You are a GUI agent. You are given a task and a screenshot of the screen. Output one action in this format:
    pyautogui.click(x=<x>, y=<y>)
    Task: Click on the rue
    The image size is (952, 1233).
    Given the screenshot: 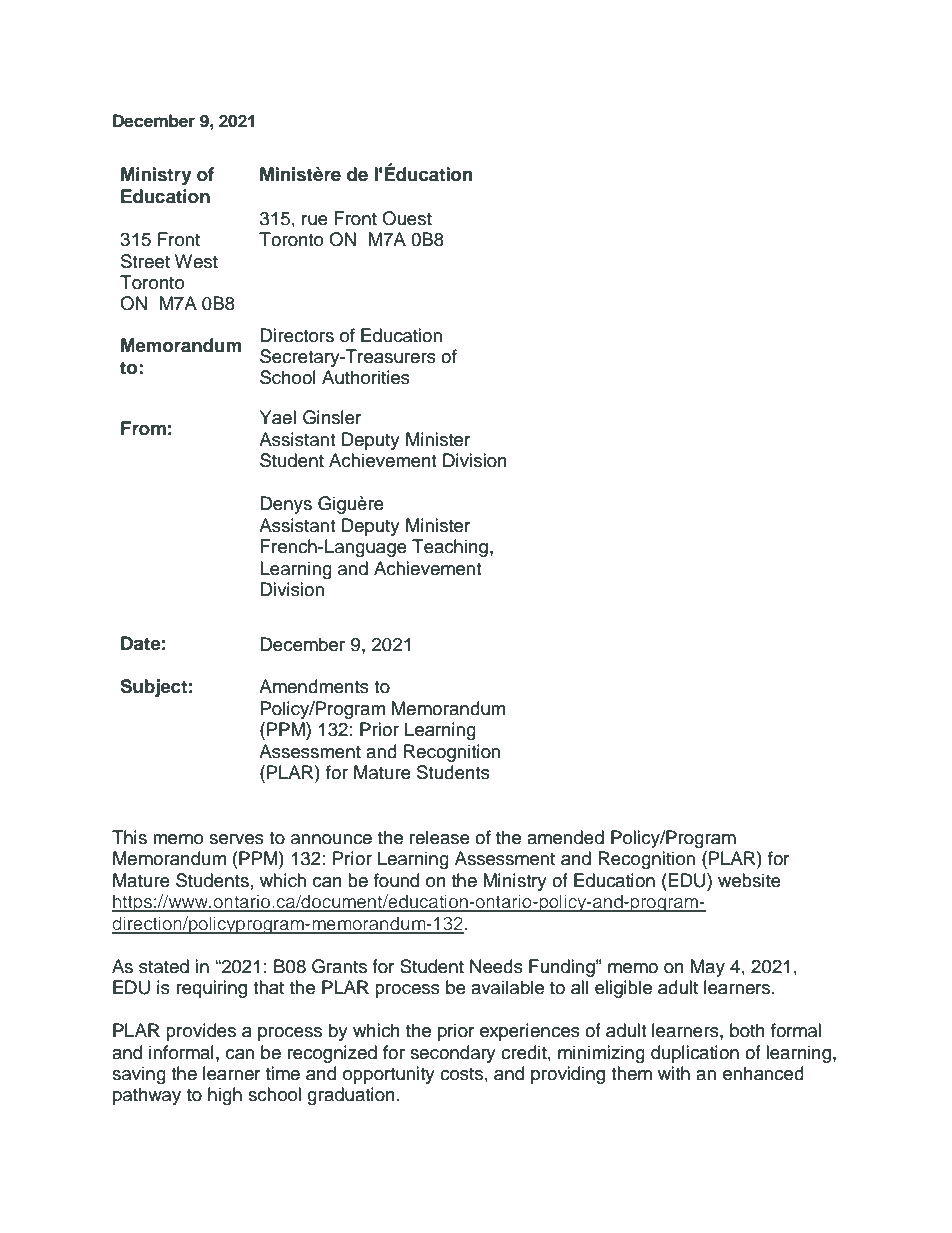 What is the action you would take?
    pyautogui.click(x=315, y=220)
